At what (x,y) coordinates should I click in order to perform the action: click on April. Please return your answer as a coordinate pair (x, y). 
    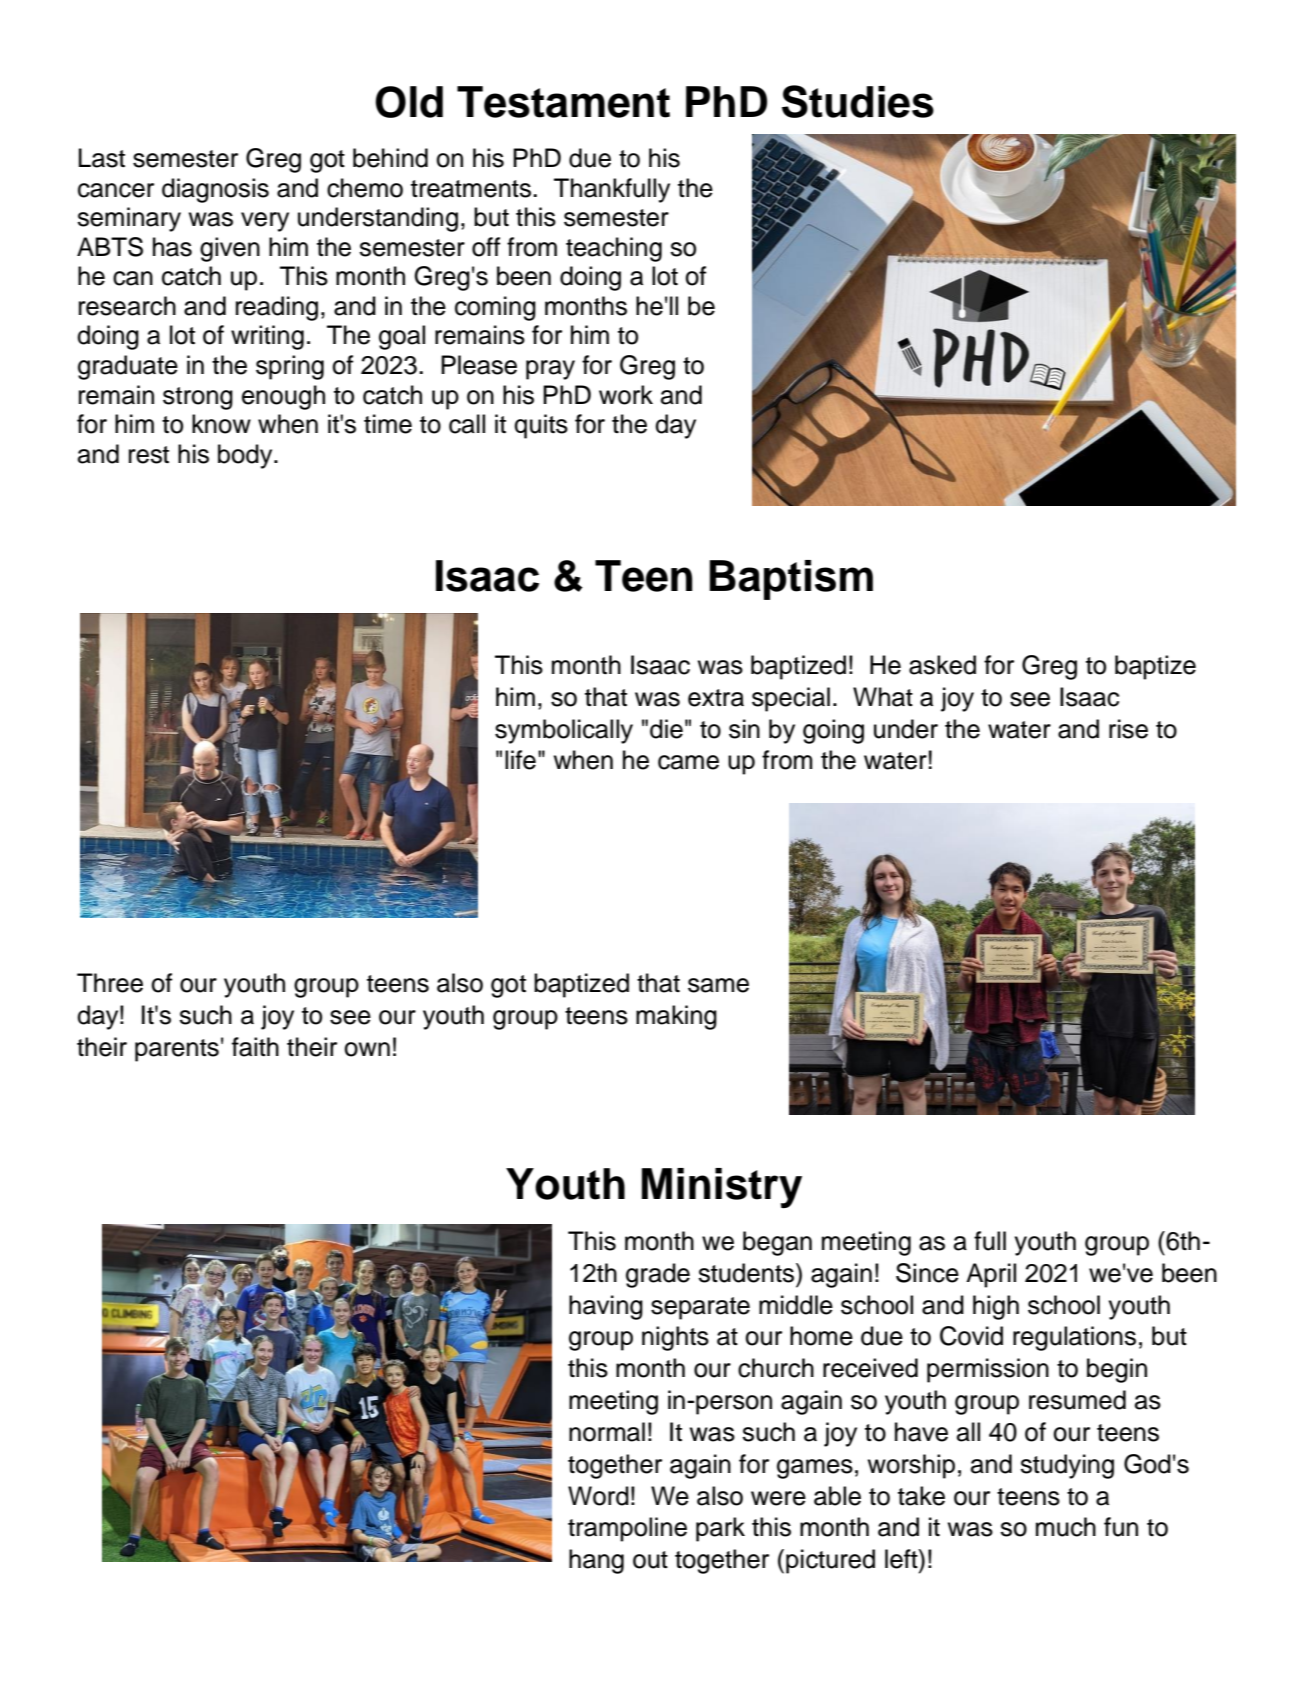
    Looking at the image, I should click on (991, 1275).
